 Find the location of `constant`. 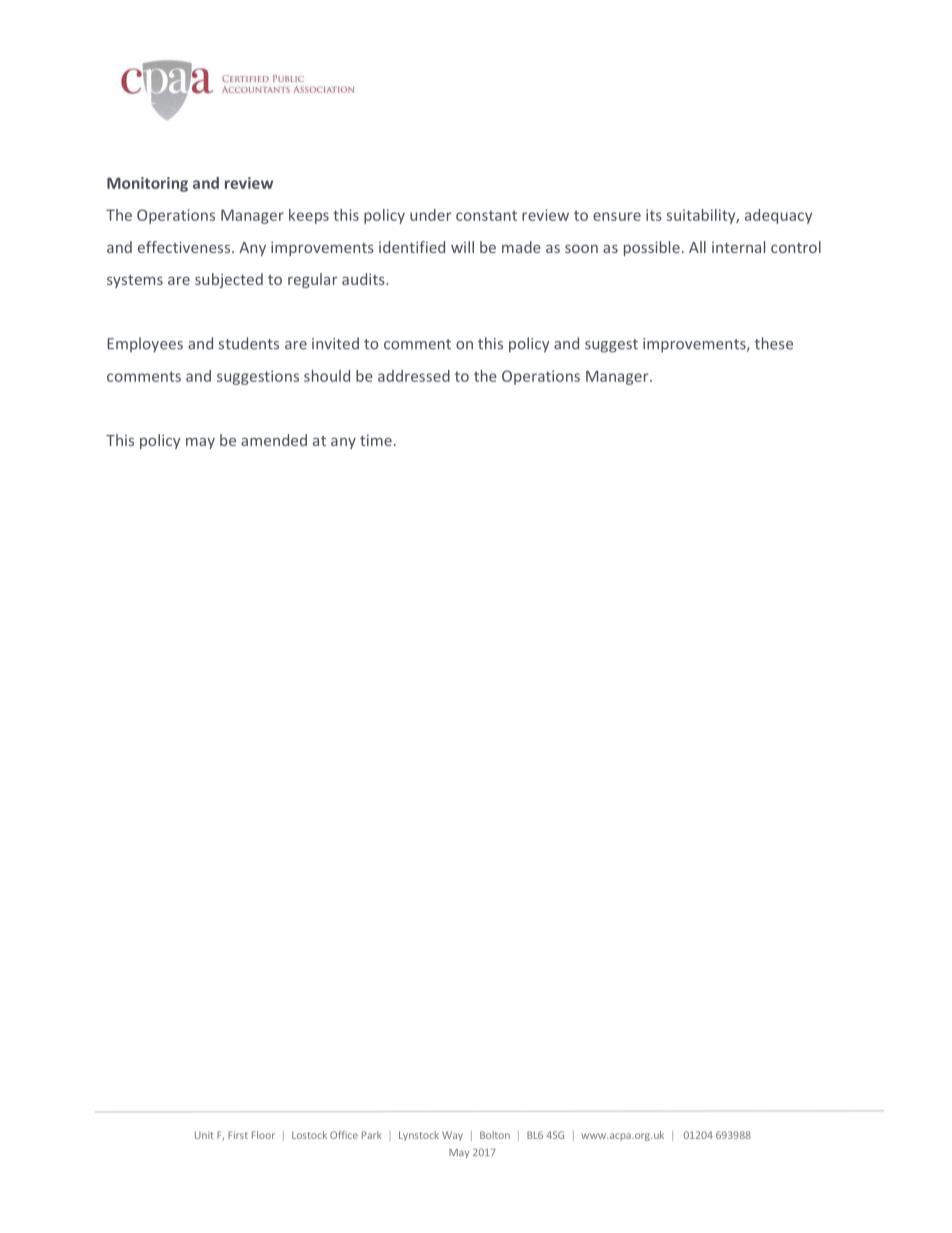

constant is located at coordinates (486, 215).
